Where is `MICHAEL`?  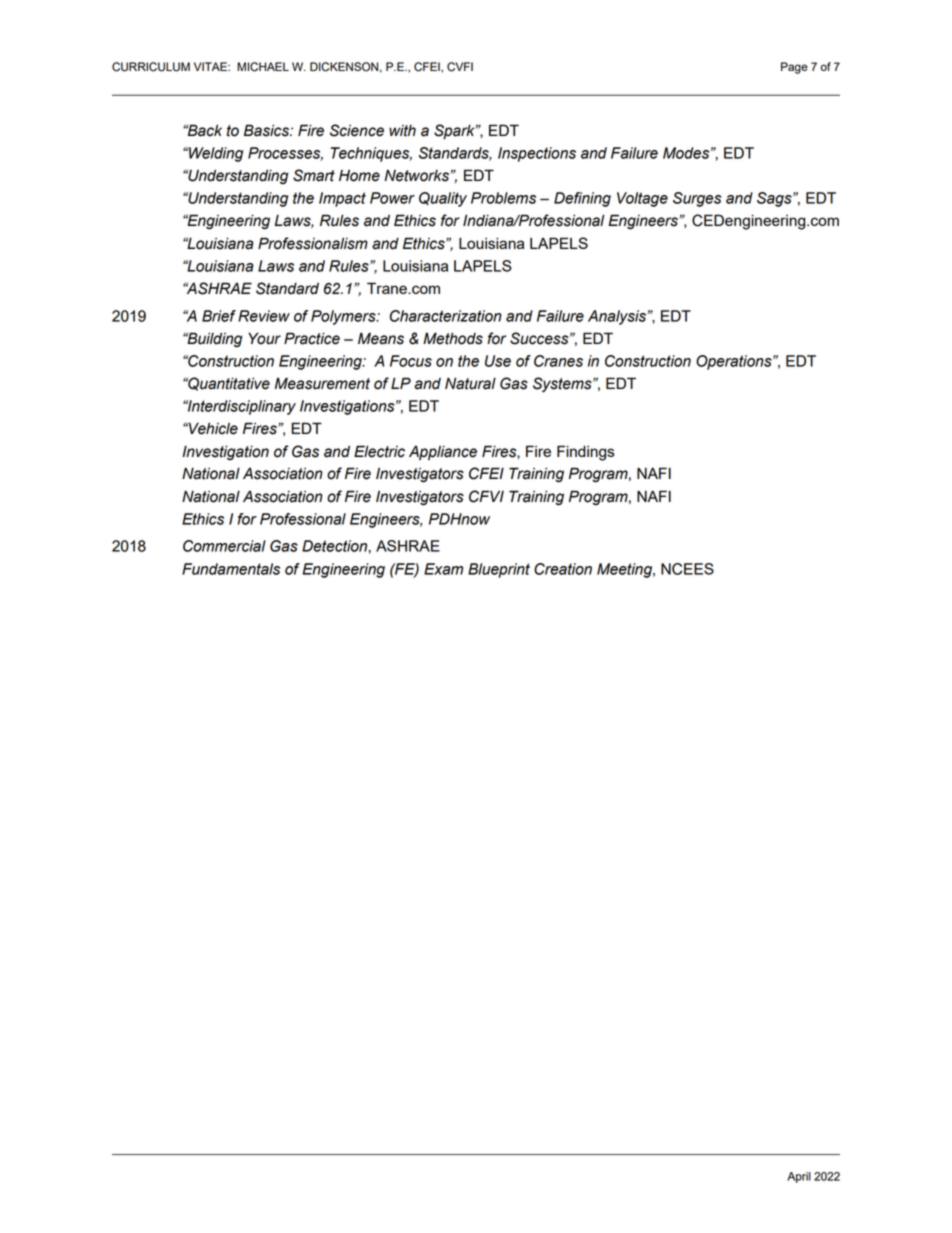 MICHAEL is located at coordinates (263, 67).
